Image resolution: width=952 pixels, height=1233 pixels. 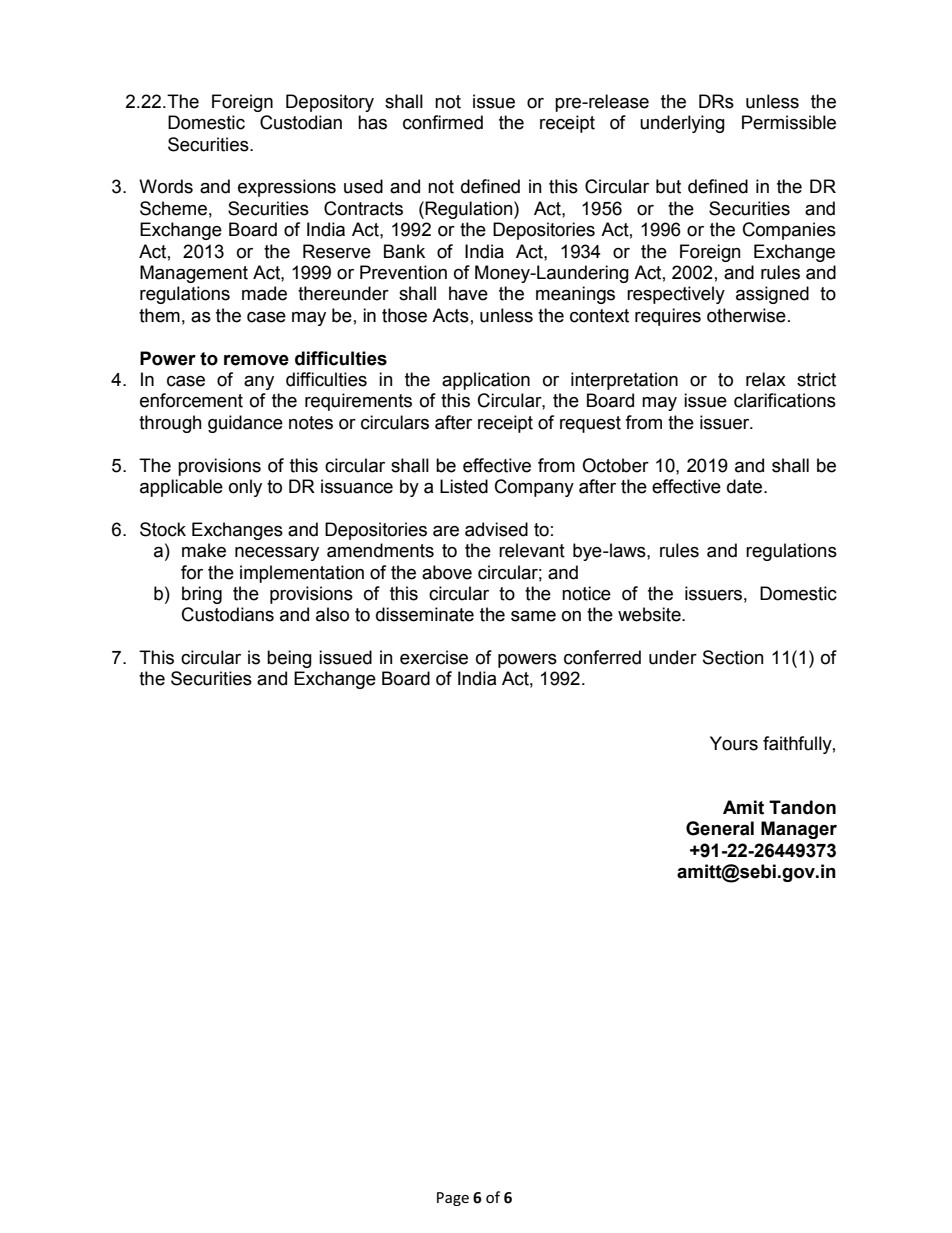 What do you see at coordinates (789, 122) in the document?
I see `Permissible` at bounding box center [789, 122].
